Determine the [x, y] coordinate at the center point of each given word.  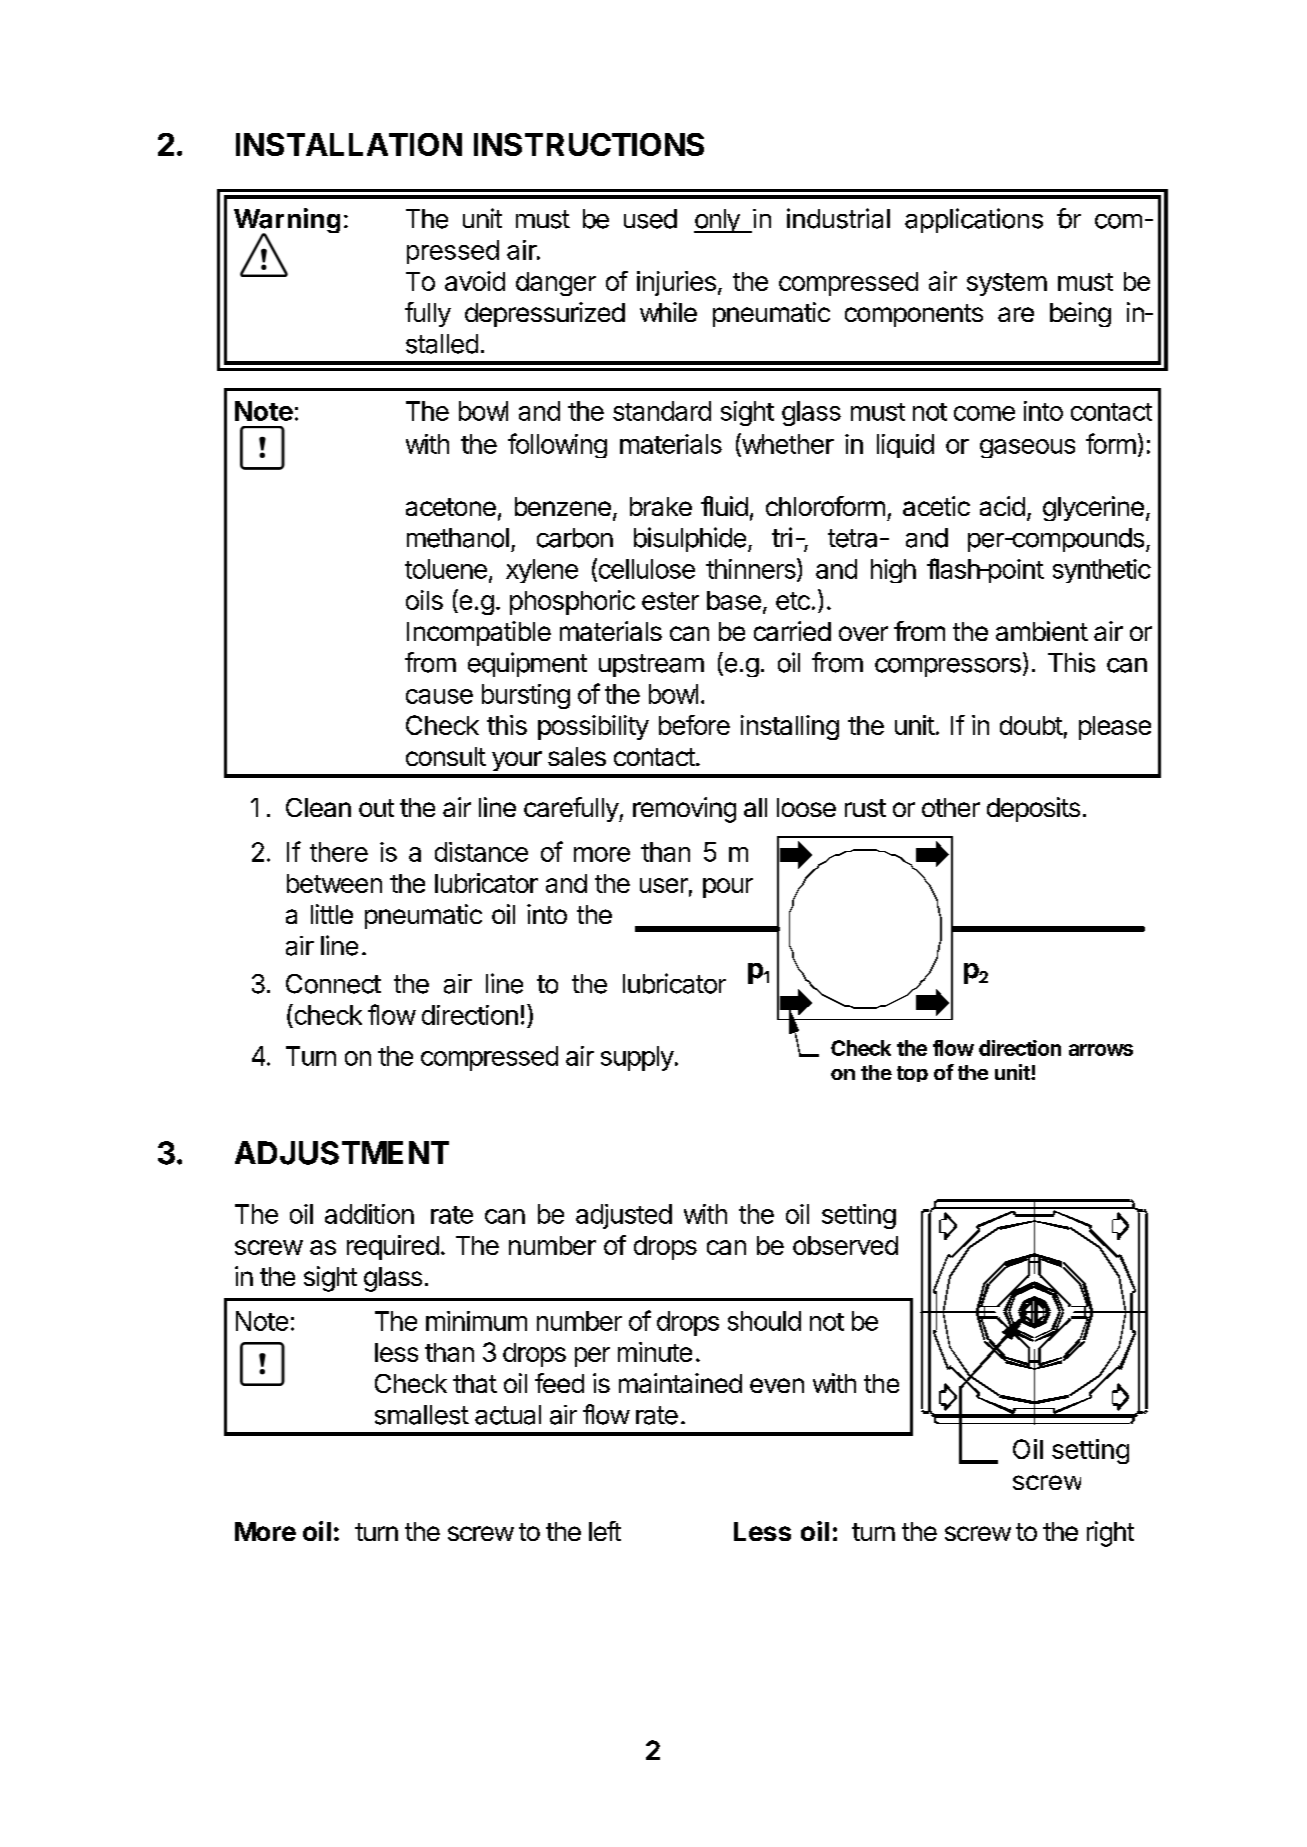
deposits [1033, 809]
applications [974, 220]
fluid [724, 506]
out [376, 808]
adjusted [624, 1216]
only [718, 221]
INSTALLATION [349, 144]
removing [684, 810]
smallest [422, 1415]
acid [1002, 506]
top [912, 1074]
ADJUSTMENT [342, 1153]
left [605, 1531]
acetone [451, 507]
